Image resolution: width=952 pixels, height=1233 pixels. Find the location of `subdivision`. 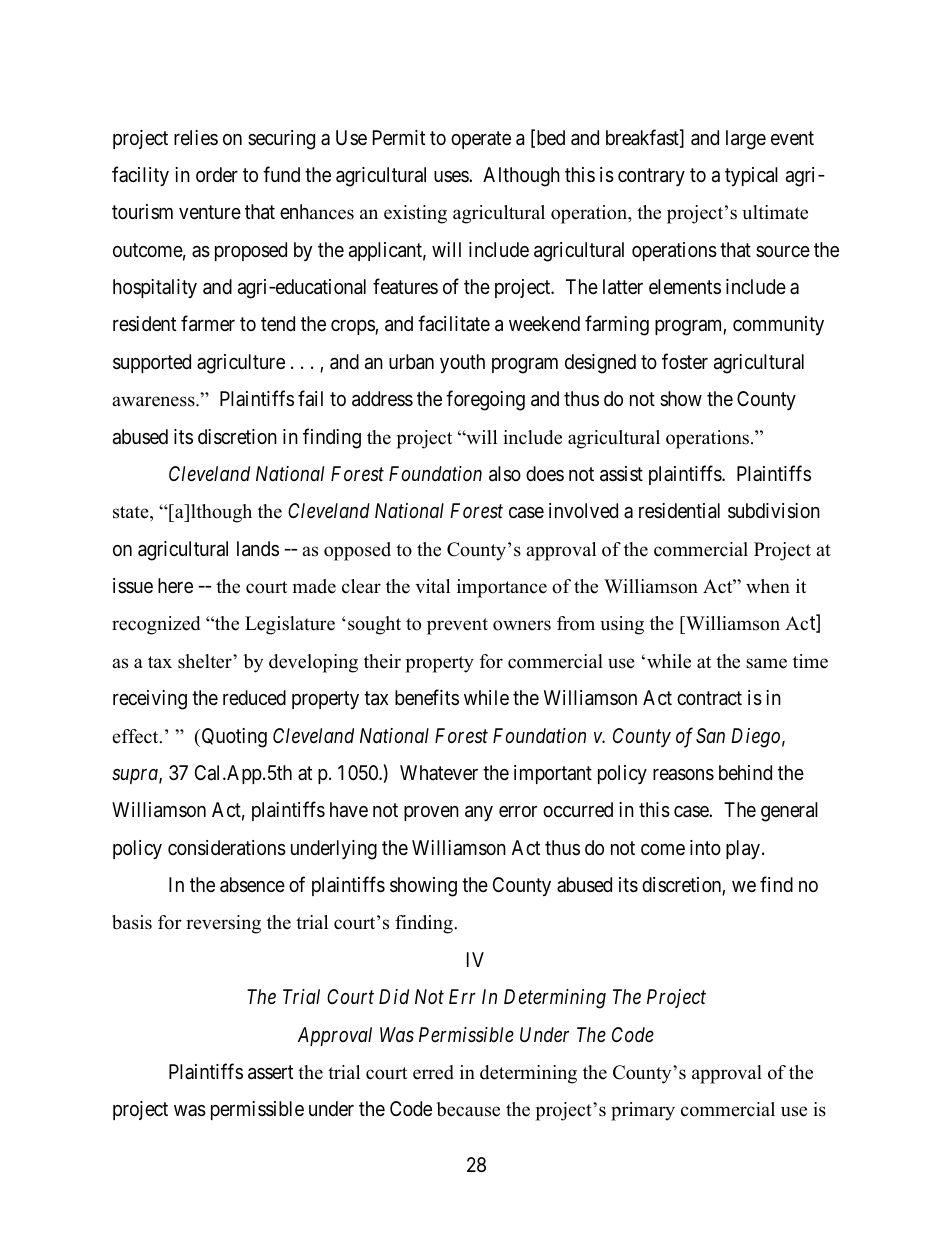

subdivision is located at coordinates (774, 511).
